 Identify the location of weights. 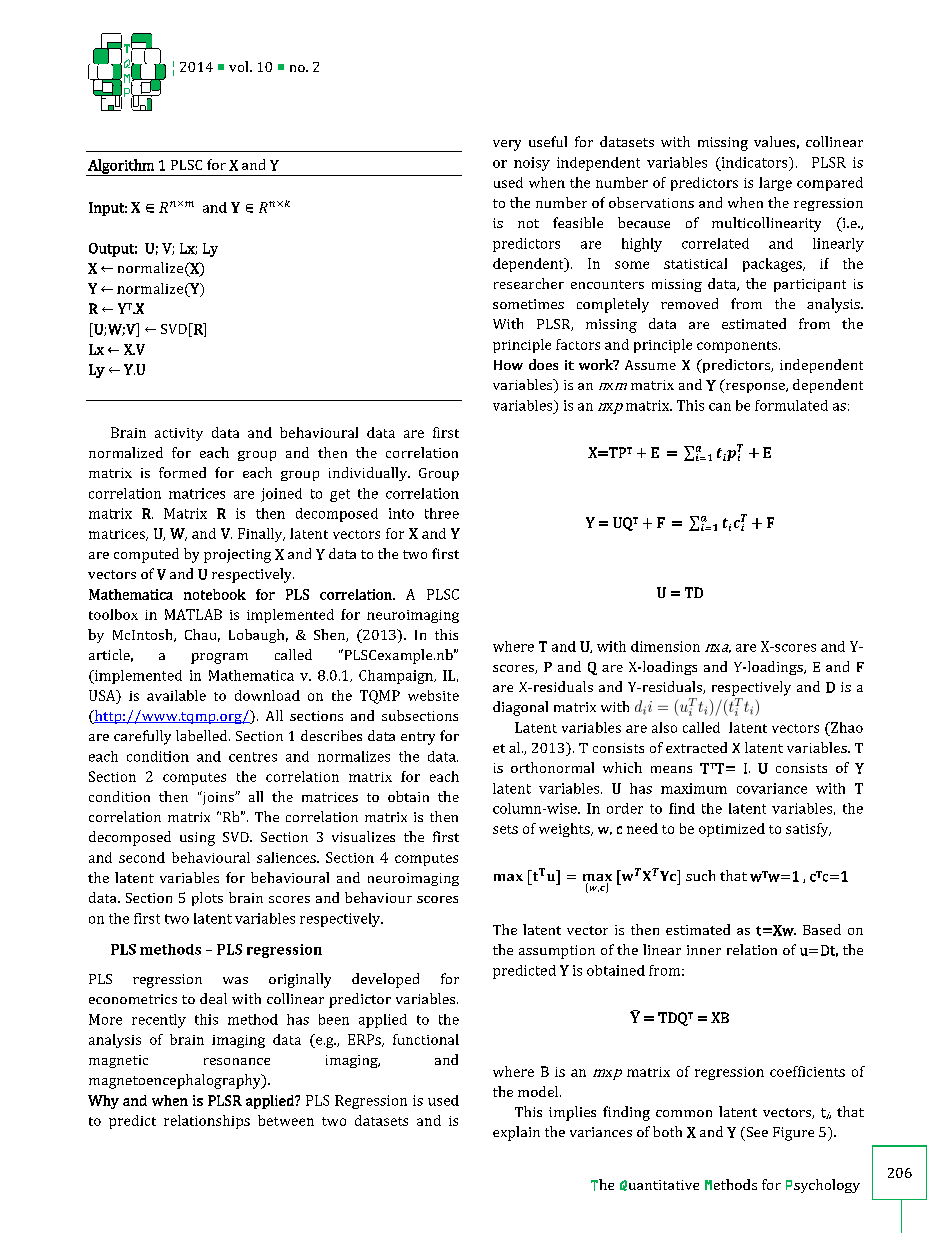
(565, 830).
